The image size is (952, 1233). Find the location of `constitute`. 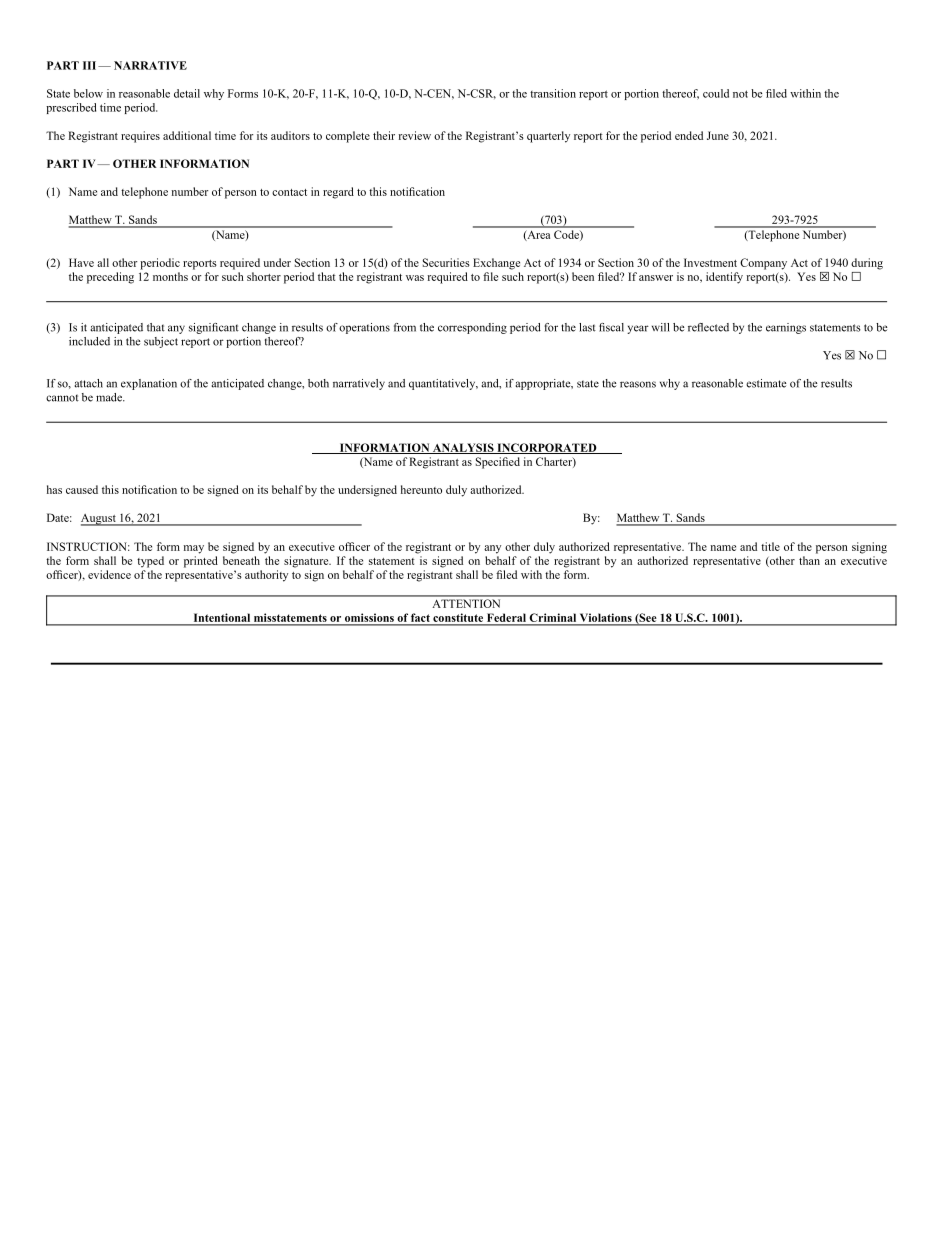

constitute is located at coordinates (458, 617).
